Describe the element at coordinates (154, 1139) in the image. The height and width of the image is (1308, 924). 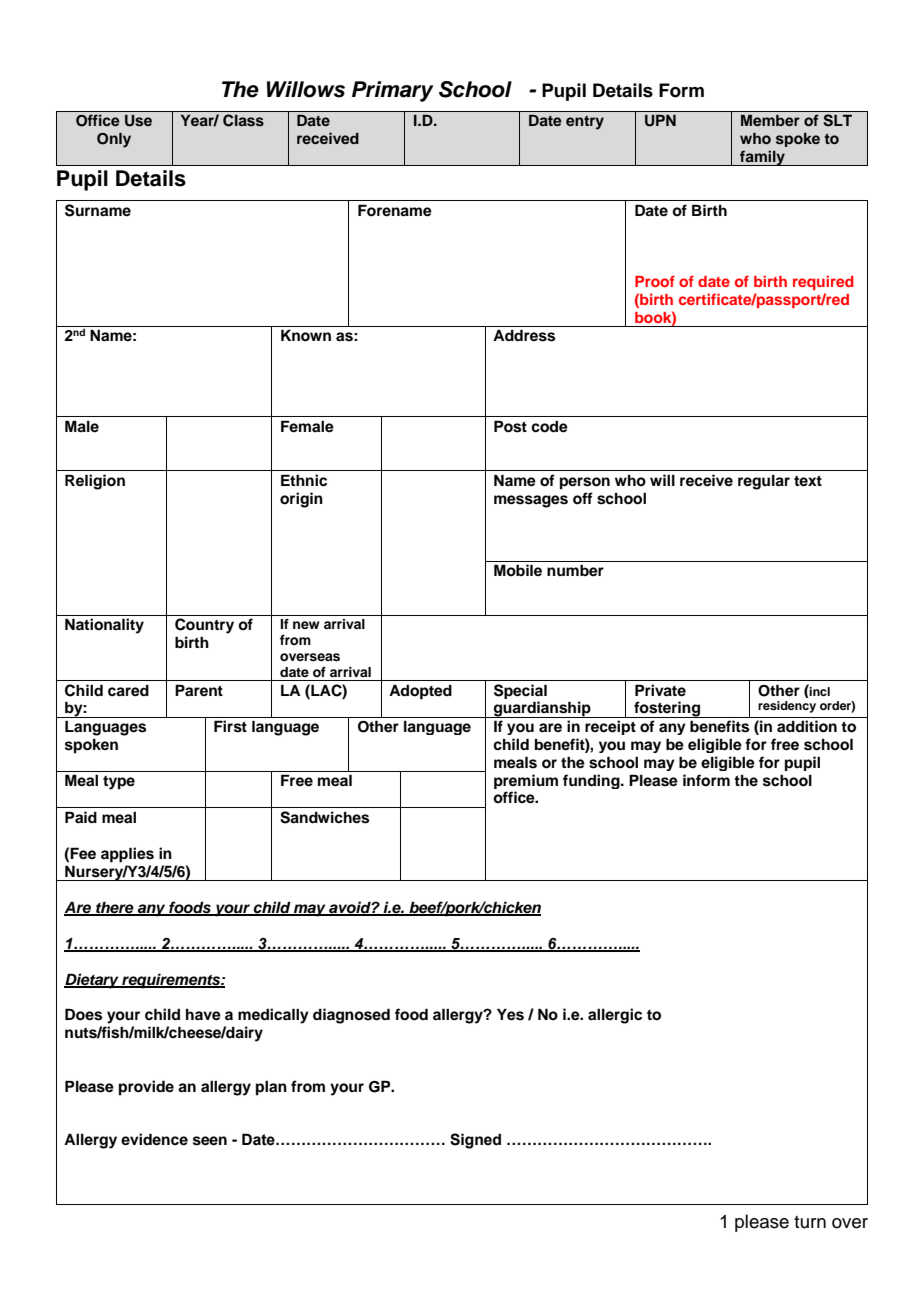
I see `evidence` at that location.
